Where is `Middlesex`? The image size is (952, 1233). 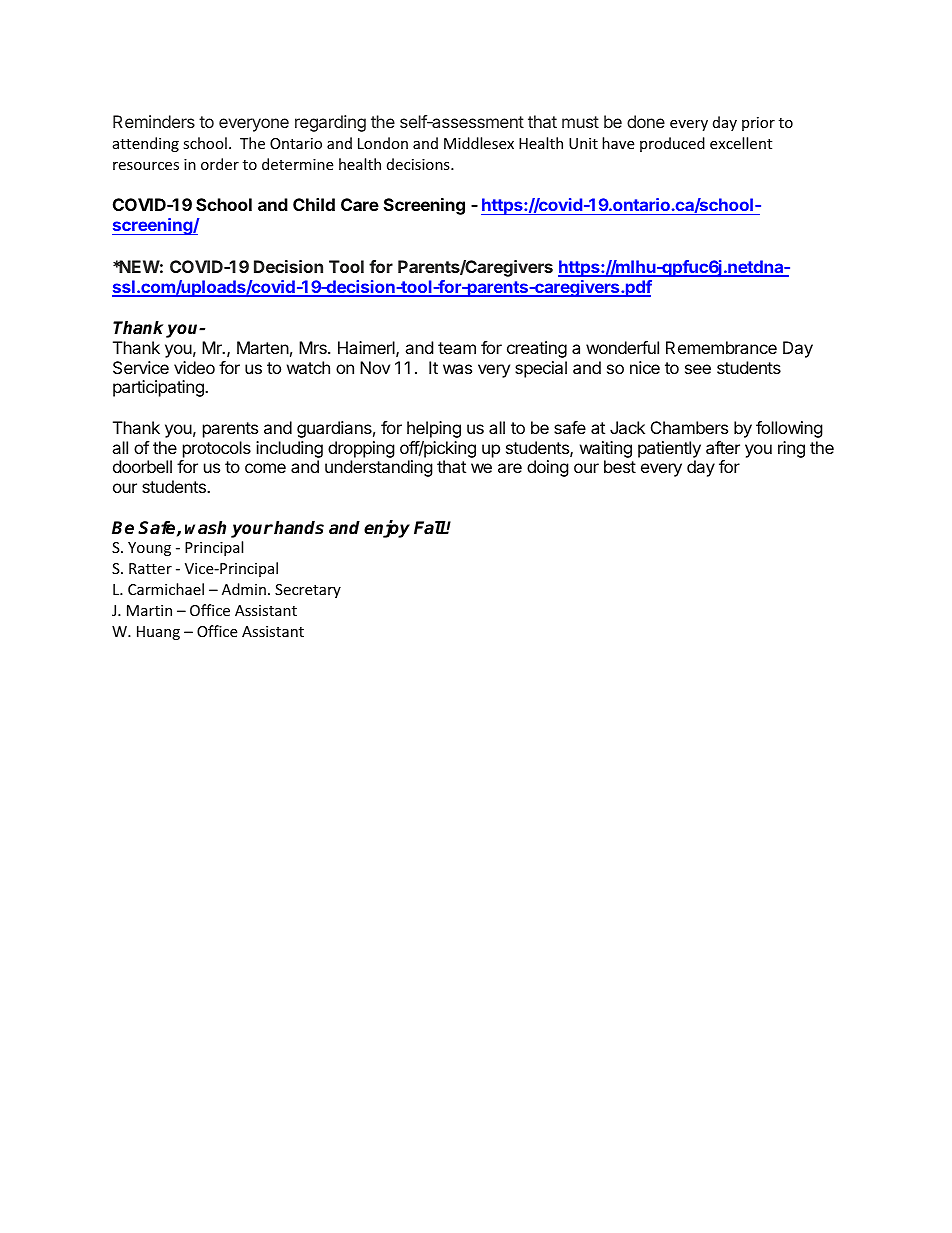 Middlesex is located at coordinates (479, 143).
